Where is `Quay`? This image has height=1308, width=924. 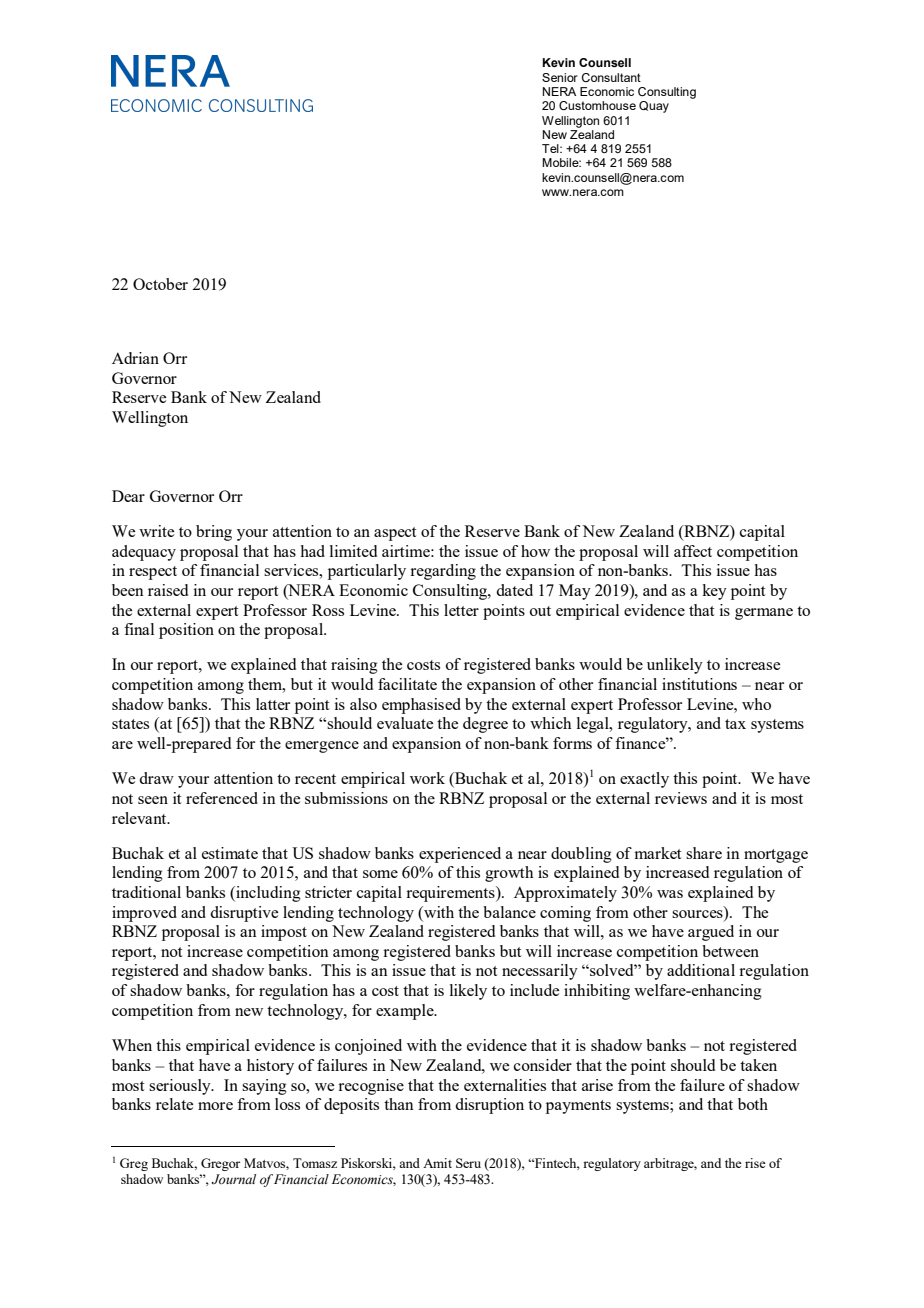
Quay is located at coordinates (654, 107).
